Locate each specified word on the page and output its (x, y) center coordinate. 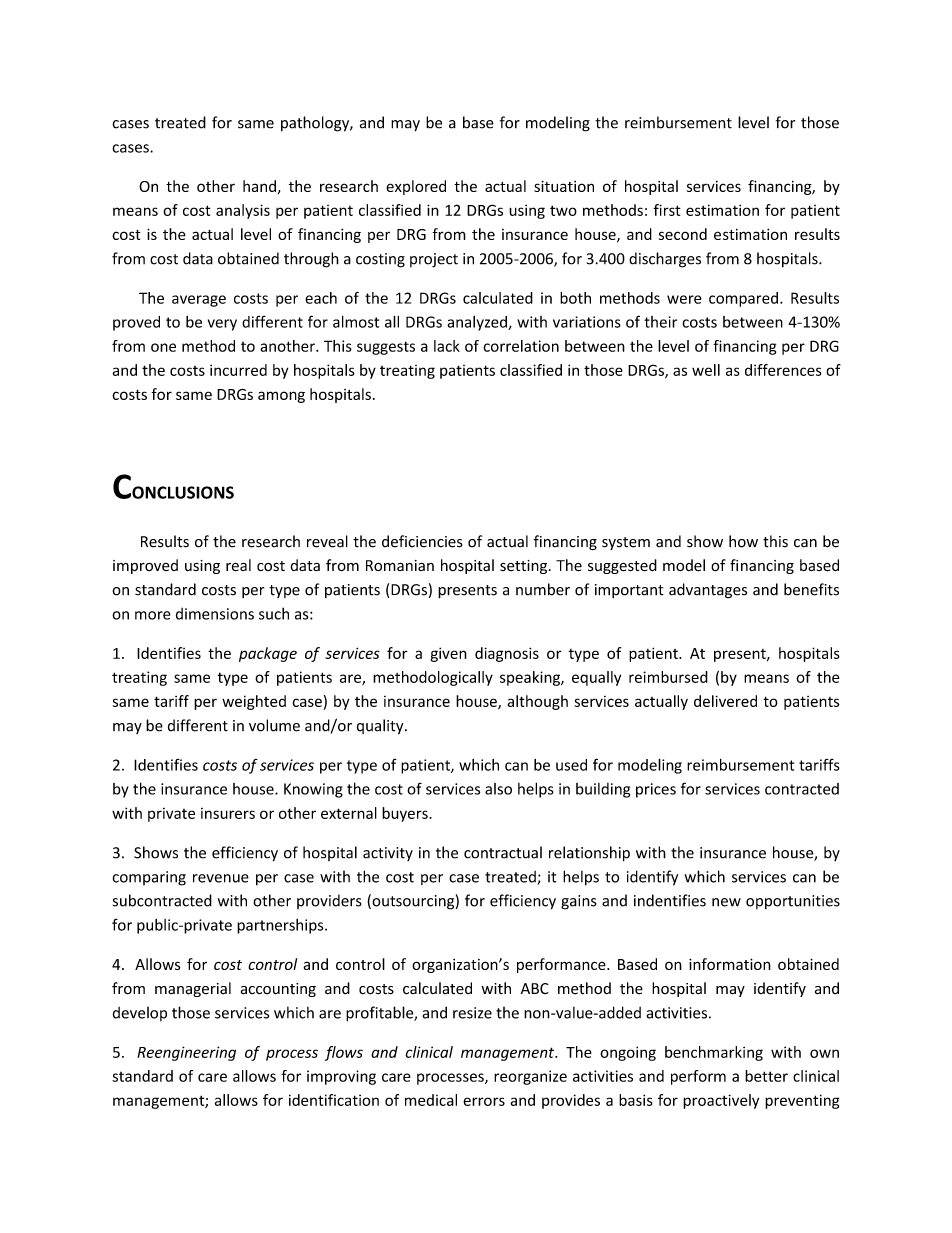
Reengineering (186, 1053)
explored (416, 187)
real (238, 565)
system (626, 543)
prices (656, 790)
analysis (243, 211)
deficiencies (422, 541)
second (683, 234)
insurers (228, 813)
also (498, 789)
